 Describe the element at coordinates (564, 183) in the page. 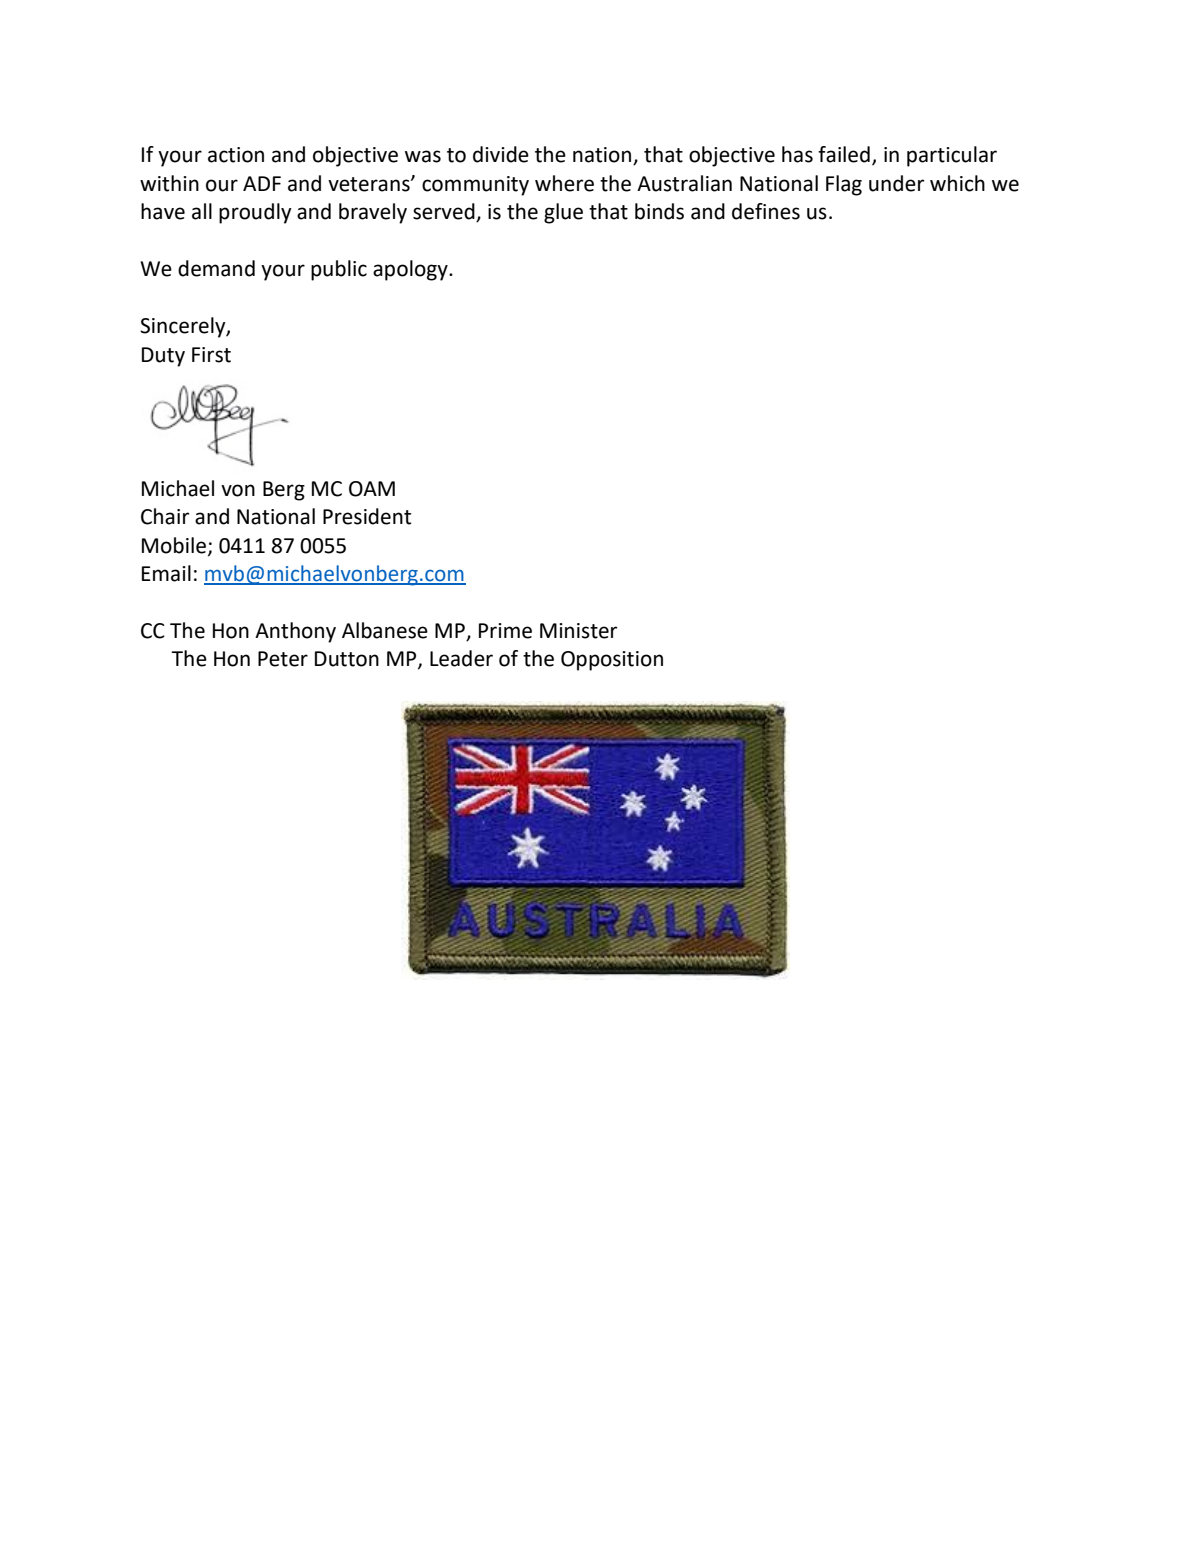

I see `where` at that location.
